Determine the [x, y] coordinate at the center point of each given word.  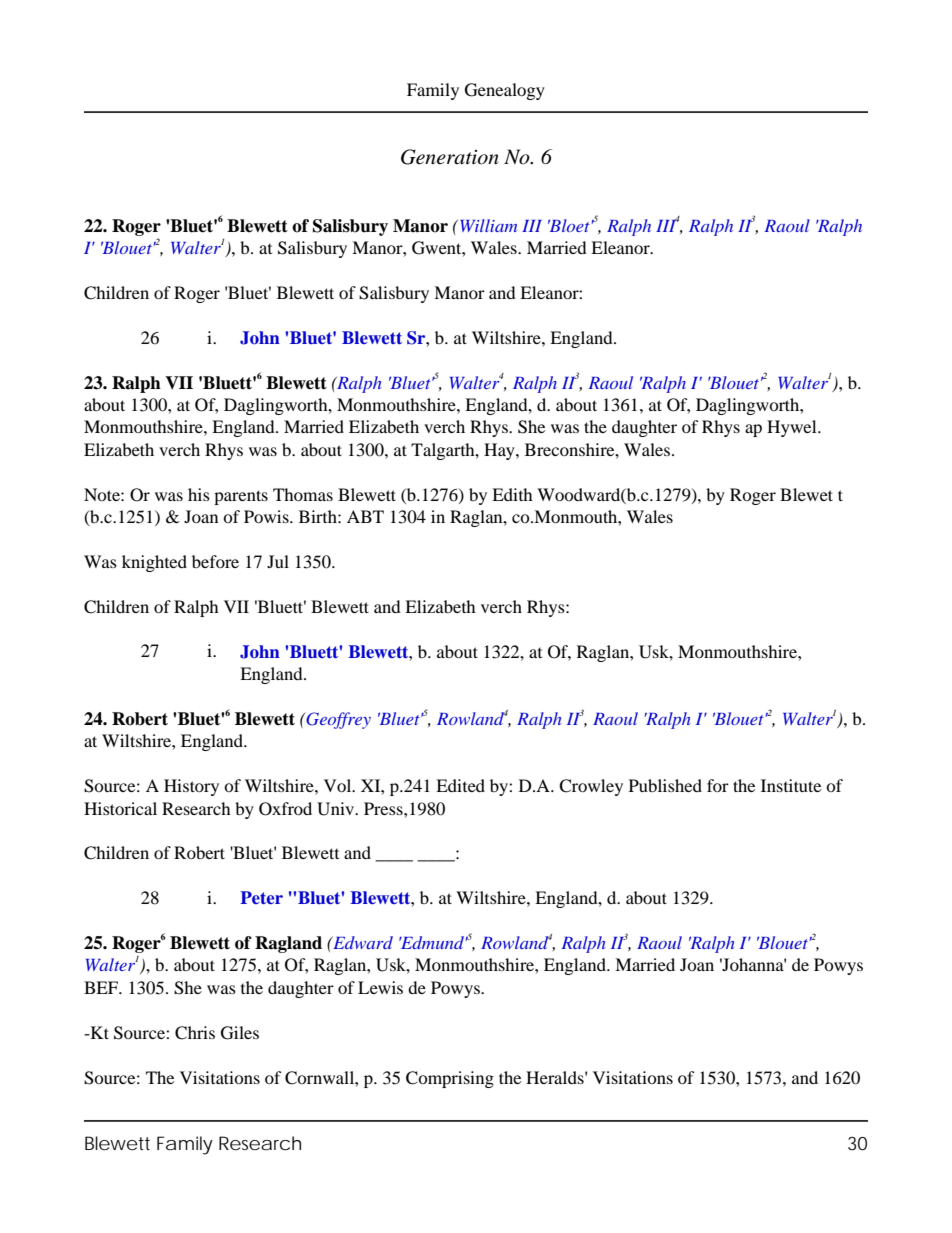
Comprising [450, 1079]
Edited [460, 785]
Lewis [380, 987]
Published [665, 785]
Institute [791, 785]
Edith [512, 494]
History [191, 787]
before [215, 561]
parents [241, 497]
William [488, 225]
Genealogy [505, 91]
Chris [195, 1033]
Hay [500, 451]
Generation [450, 157]
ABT [365, 516]
